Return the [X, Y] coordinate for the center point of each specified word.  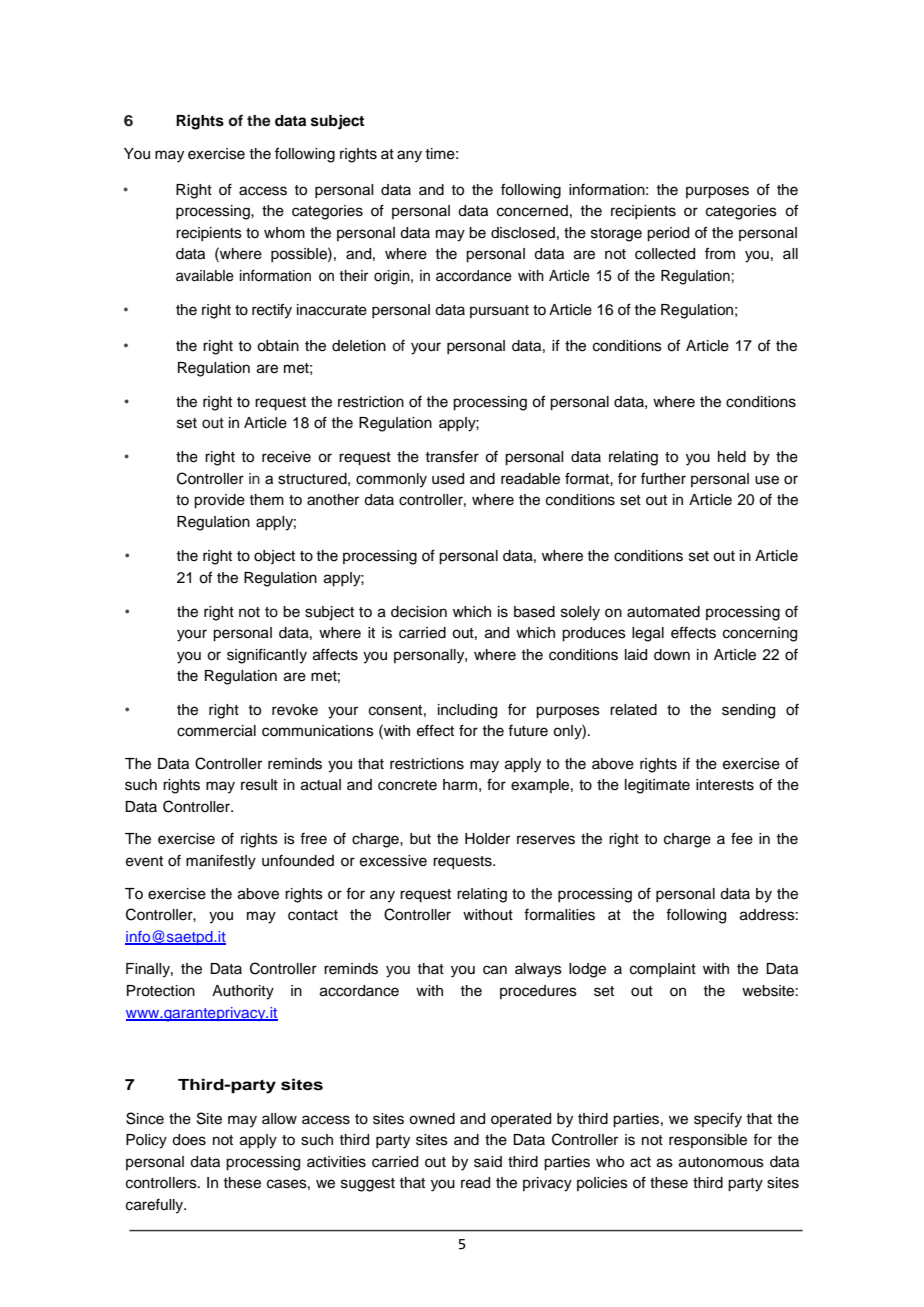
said [488, 1162]
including [467, 711]
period [668, 234]
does [189, 1140]
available [205, 276]
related [633, 710]
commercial [216, 731]
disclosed [523, 233]
